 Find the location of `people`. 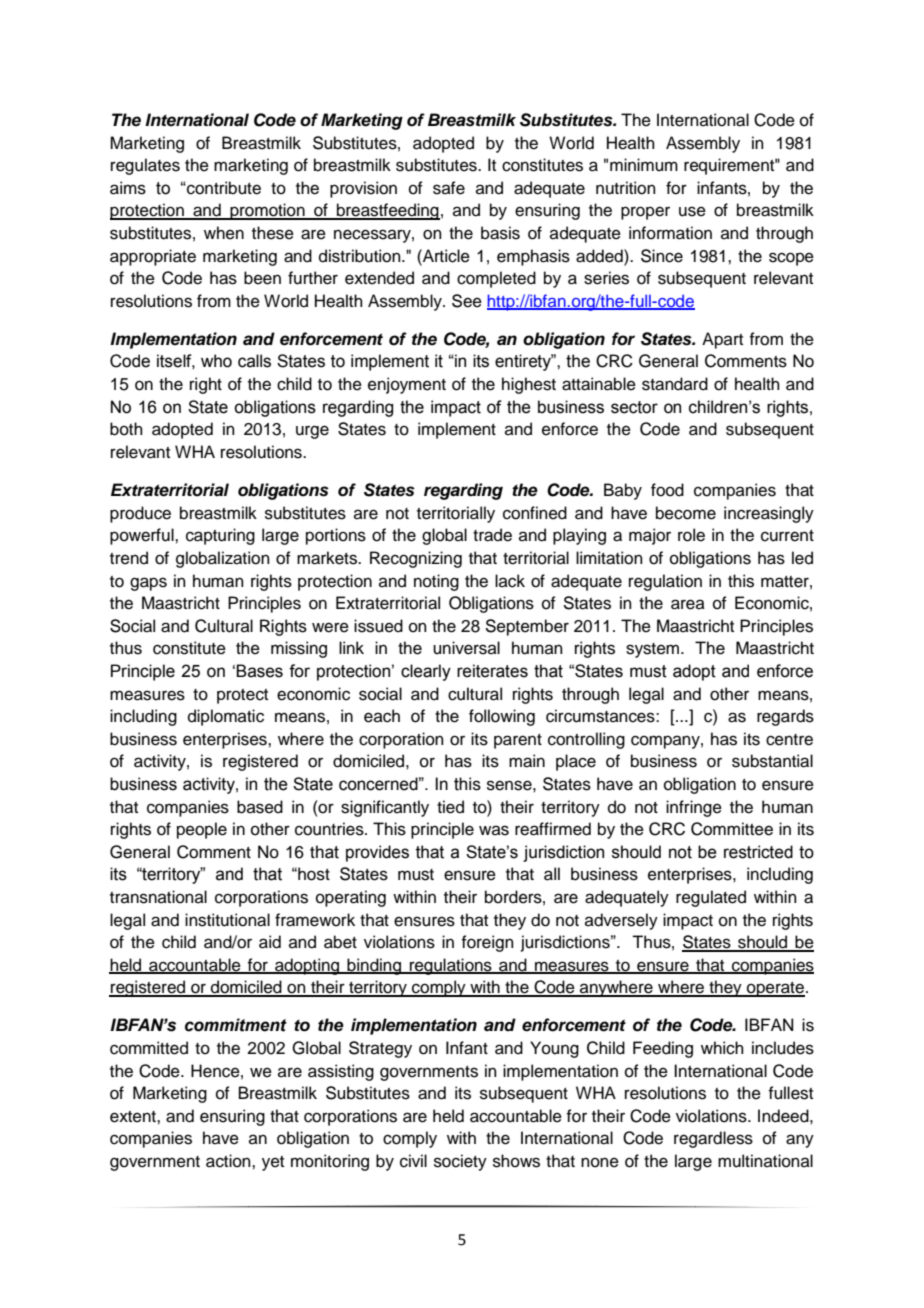

people is located at coordinates (202, 830).
